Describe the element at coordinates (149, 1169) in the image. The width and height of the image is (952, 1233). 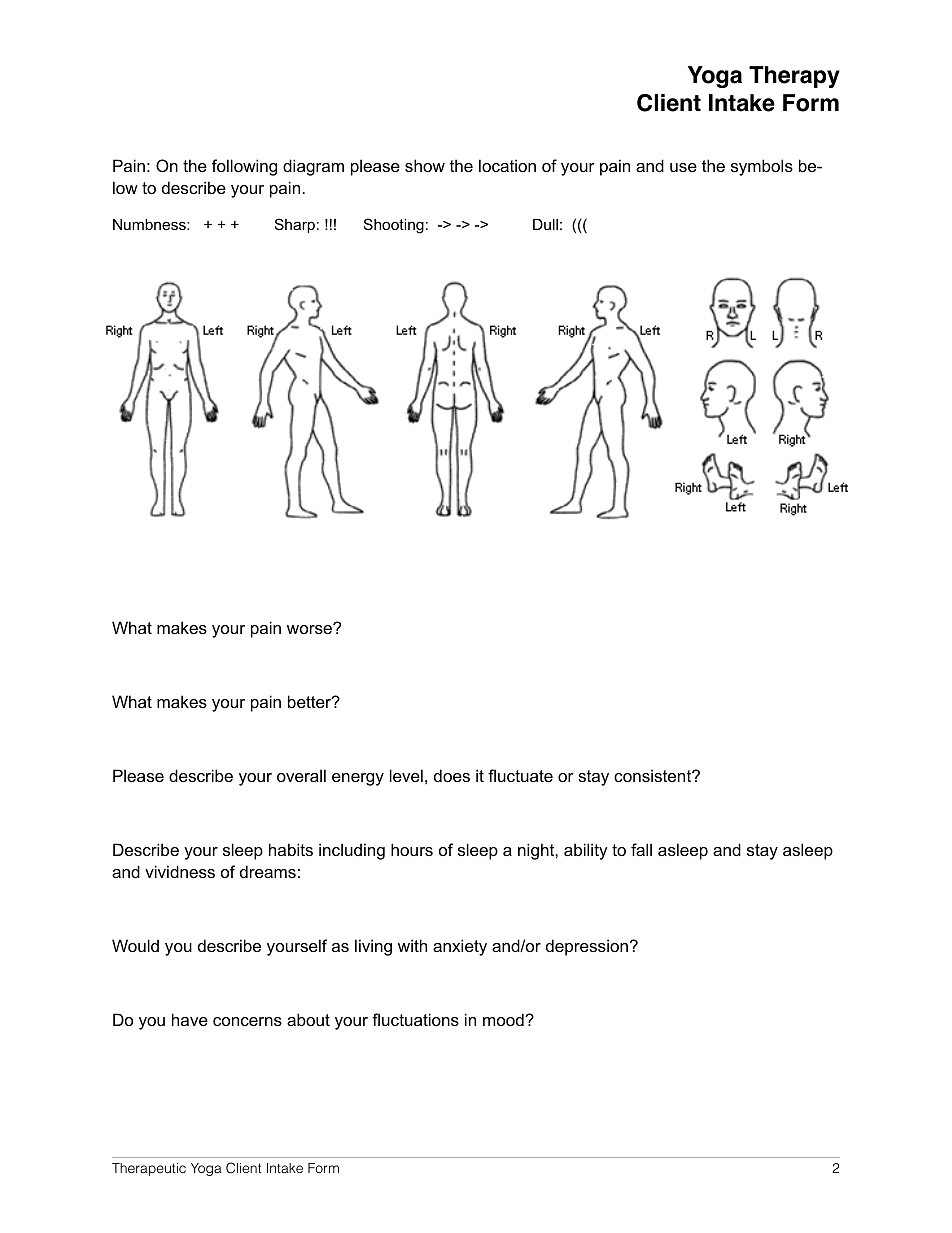
I see `Therapeutic` at that location.
